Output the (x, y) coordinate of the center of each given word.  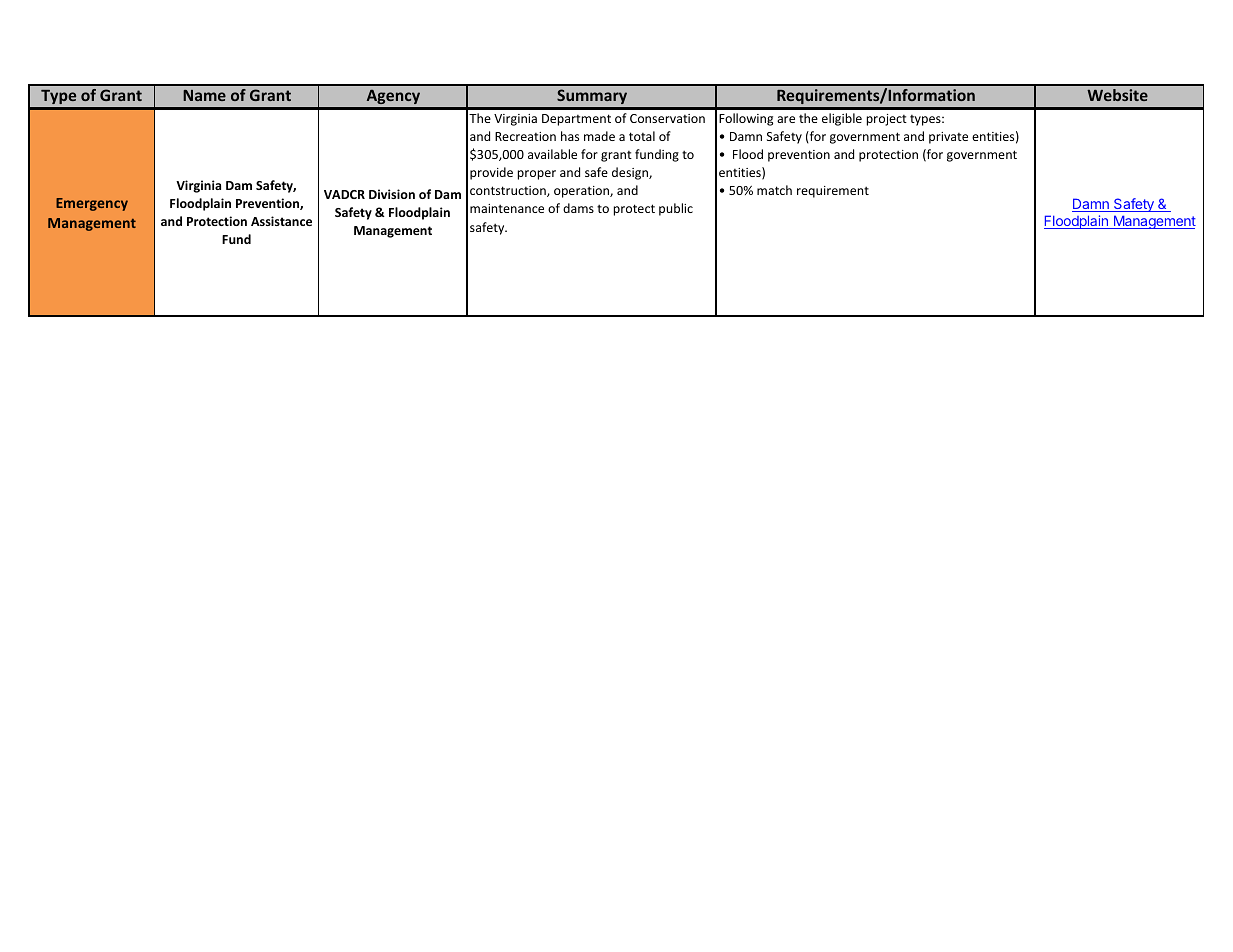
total (642, 136)
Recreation (525, 136)
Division (392, 194)
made (599, 136)
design (631, 173)
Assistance (281, 221)
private (948, 138)
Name (204, 95)
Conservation (667, 118)
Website (1117, 95)
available (552, 154)
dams (578, 208)
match (774, 190)
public (676, 209)
